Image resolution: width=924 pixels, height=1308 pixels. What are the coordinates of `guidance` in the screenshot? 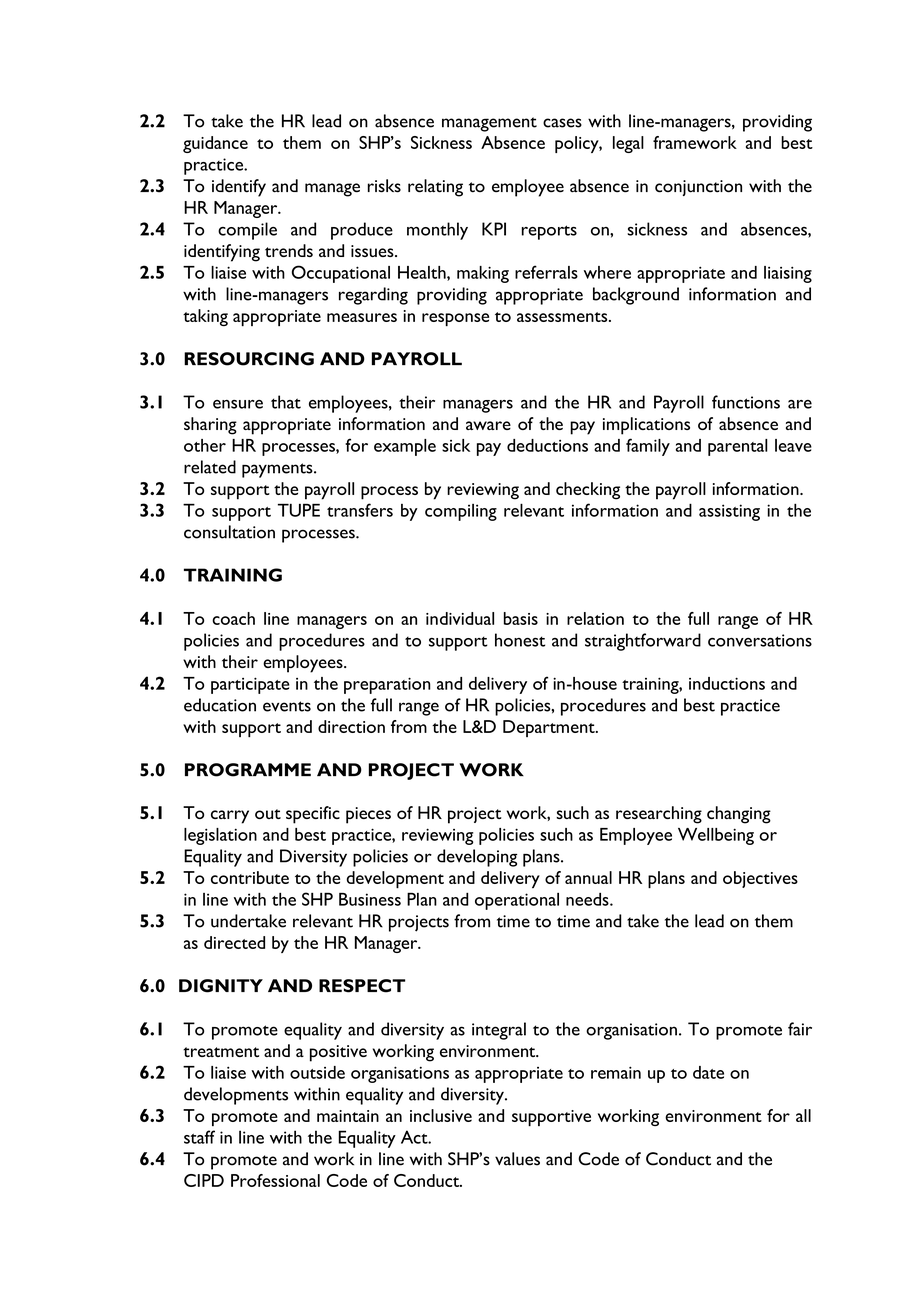 It's located at (215, 144).
